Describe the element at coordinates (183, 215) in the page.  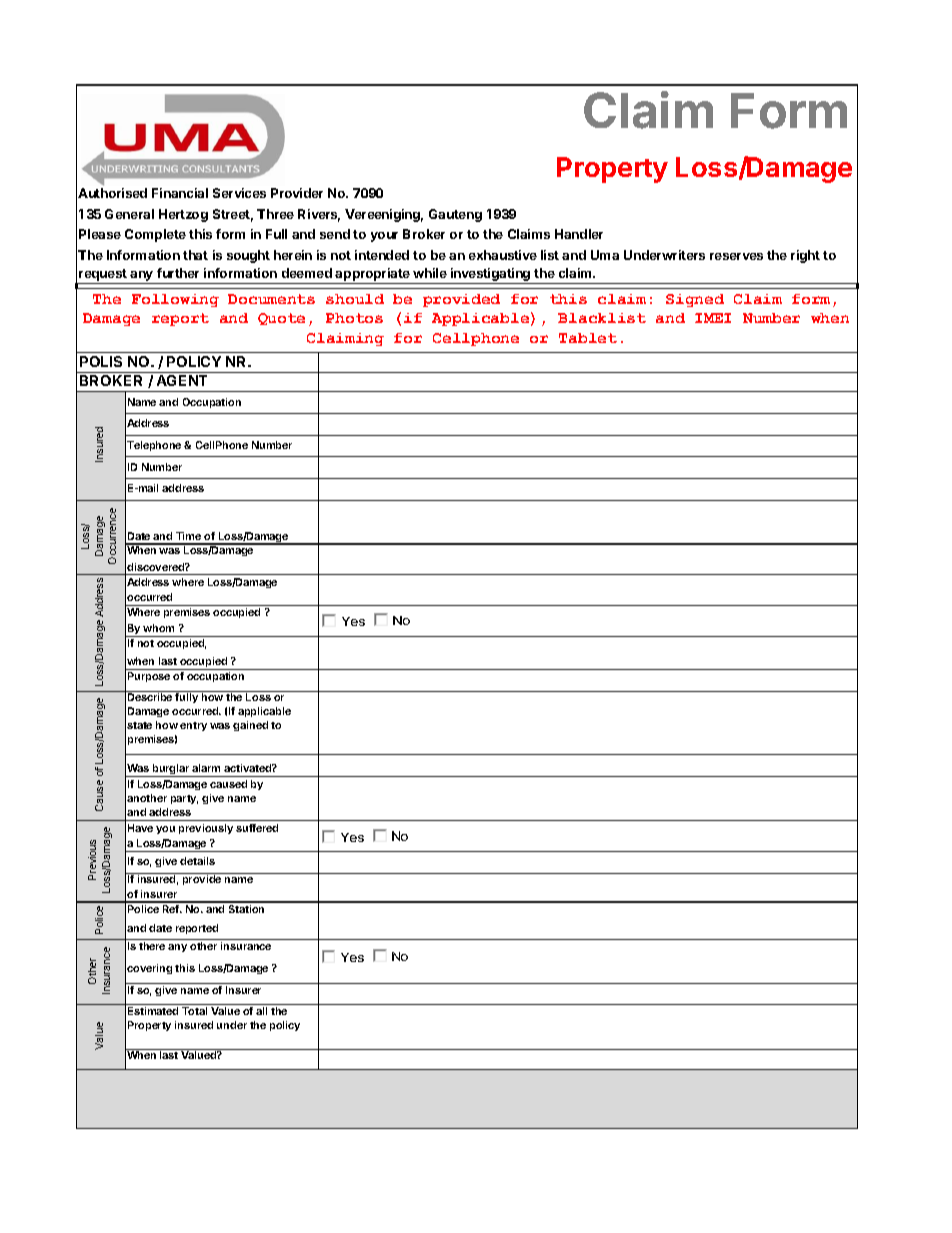
I see `Hertzog` at that location.
